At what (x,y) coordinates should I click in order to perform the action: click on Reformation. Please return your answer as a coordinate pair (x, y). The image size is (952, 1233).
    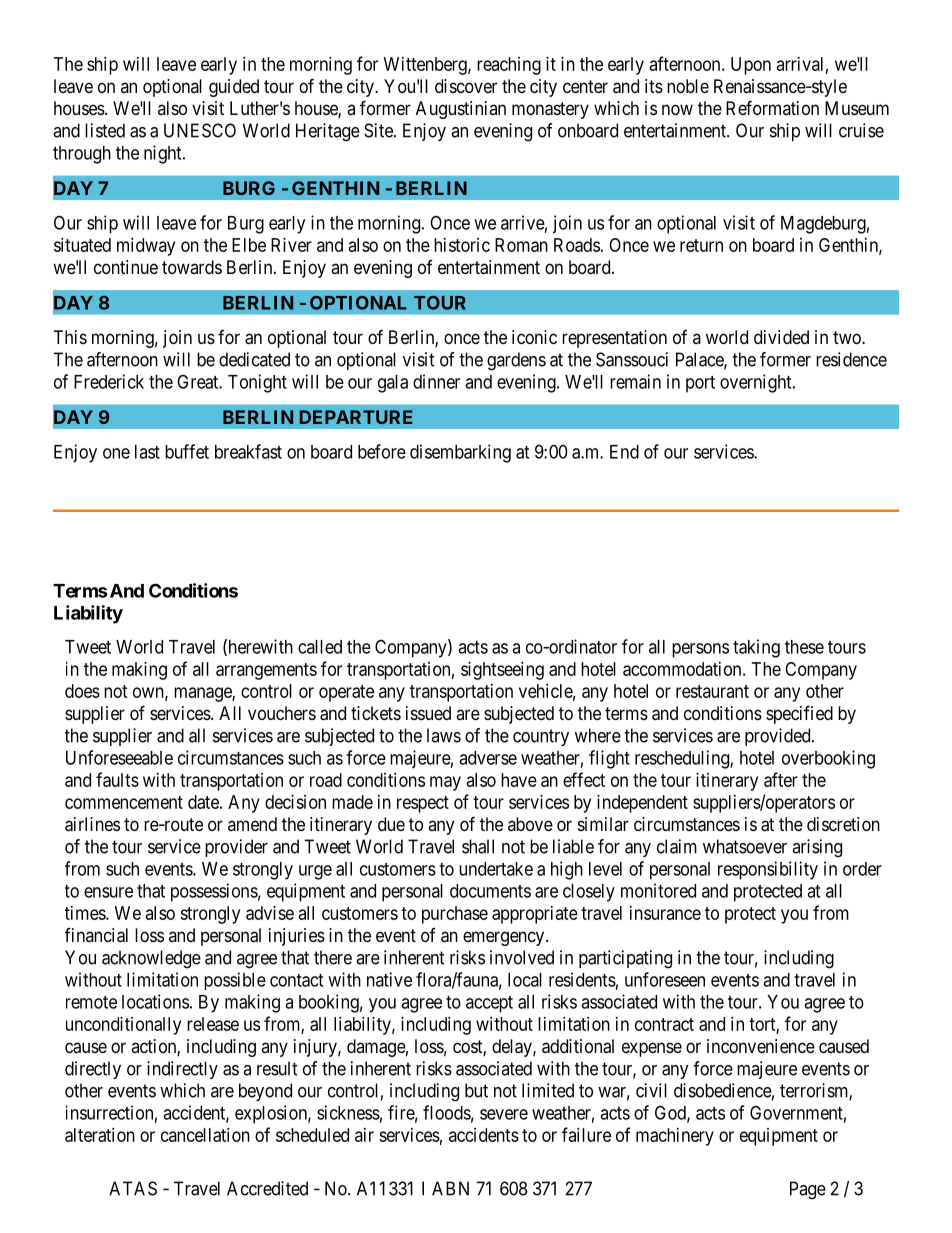
    Looking at the image, I should click on (772, 107).
